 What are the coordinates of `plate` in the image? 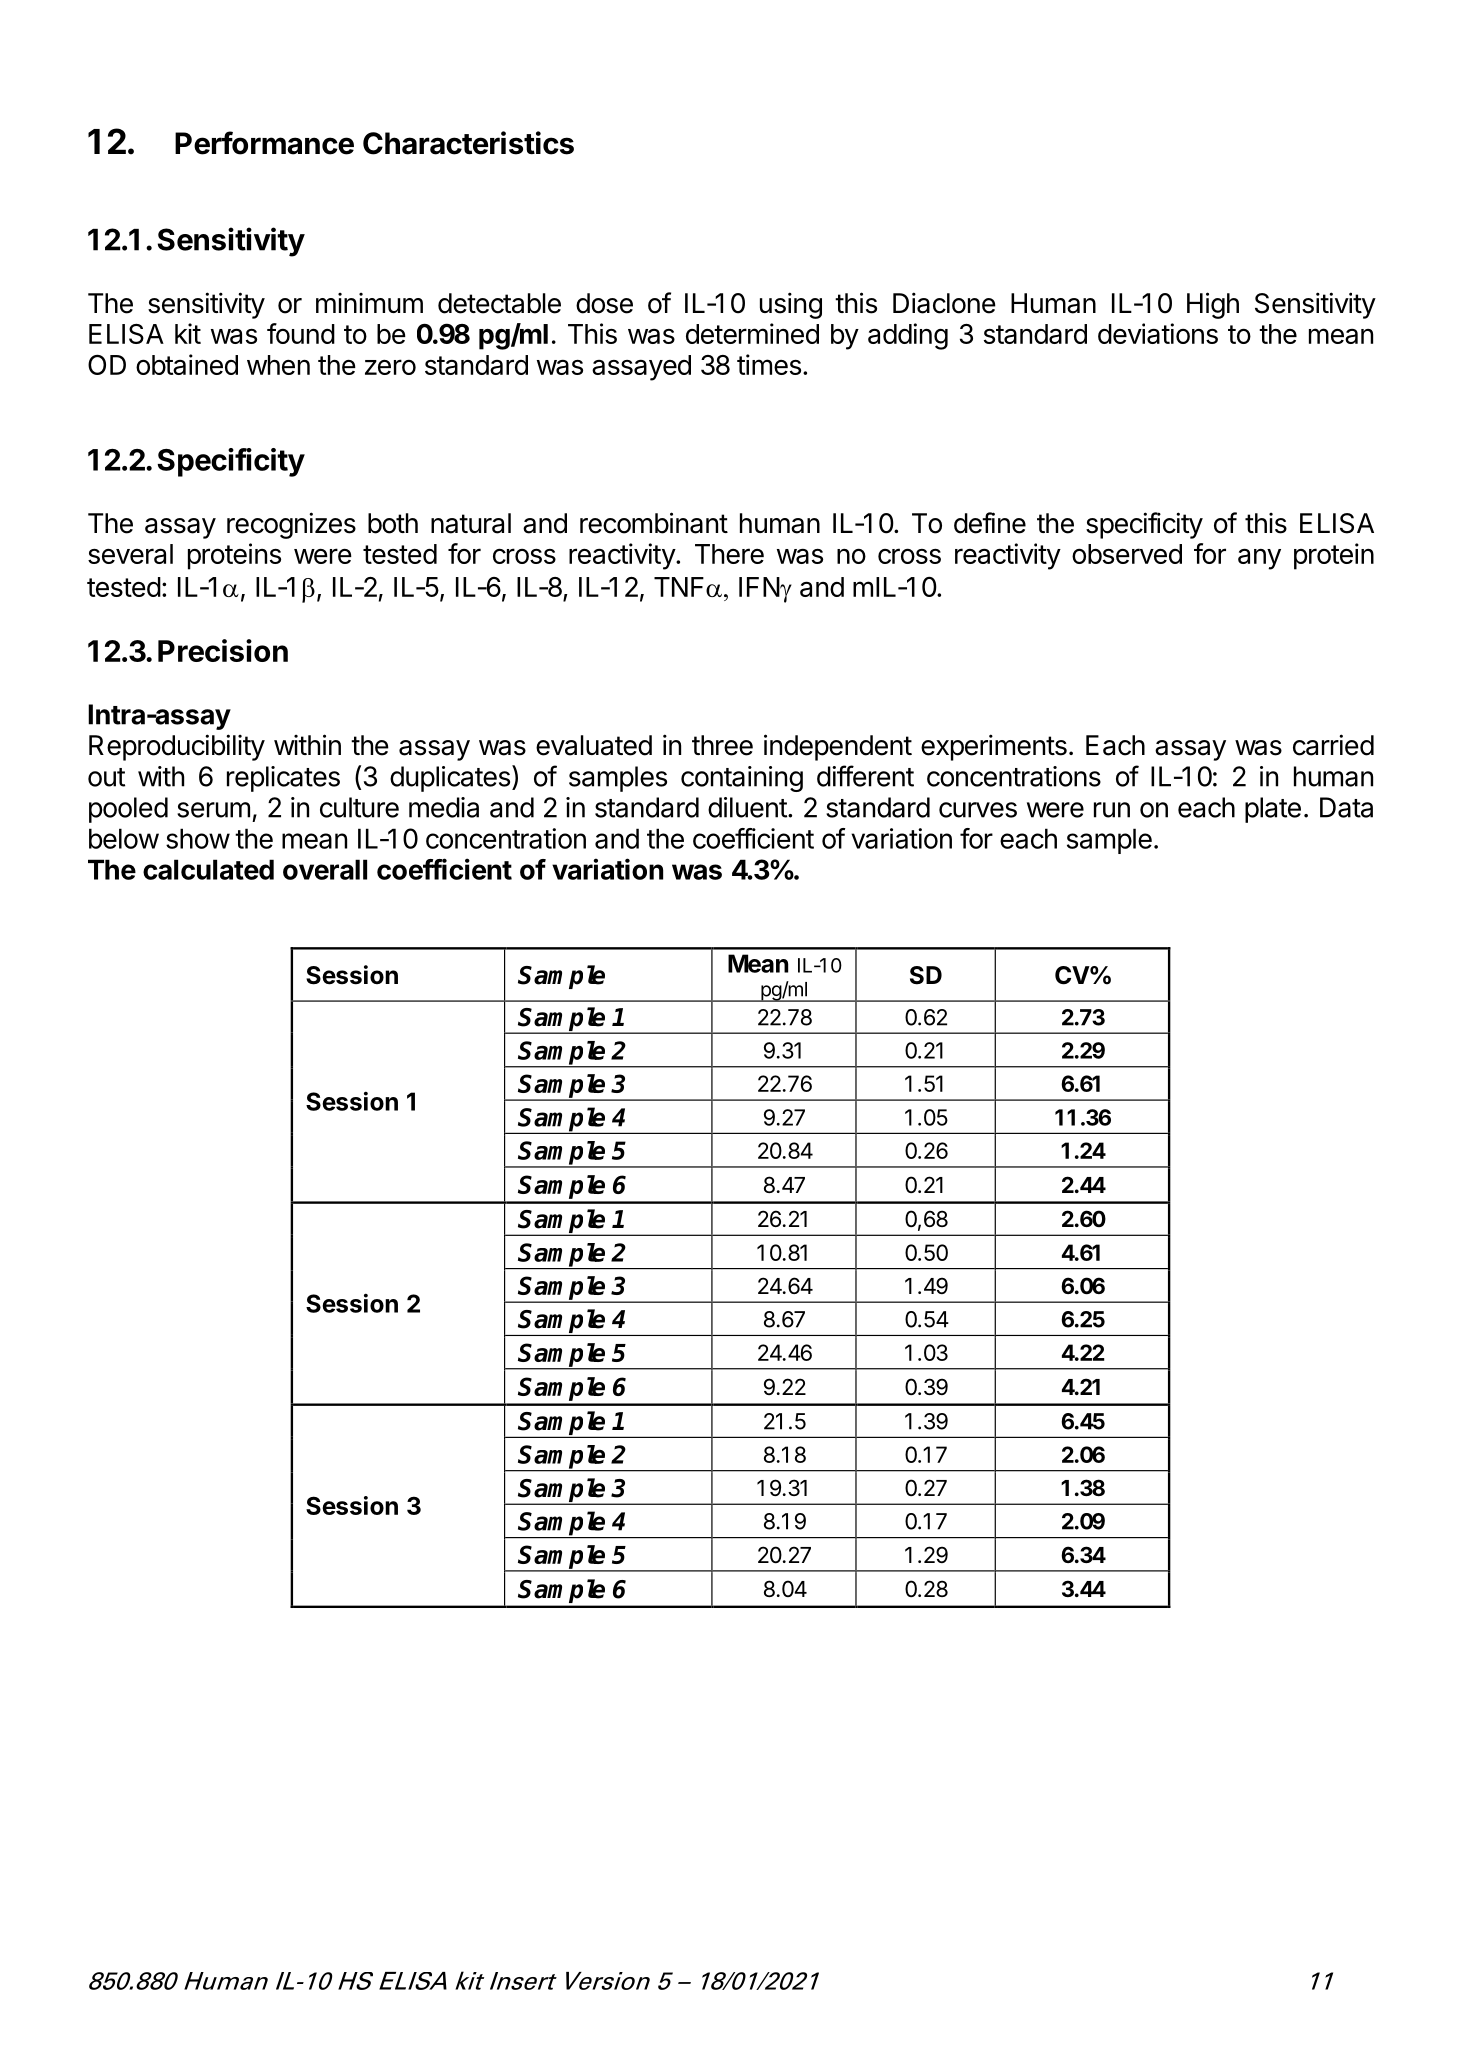 It's located at (1273, 810).
